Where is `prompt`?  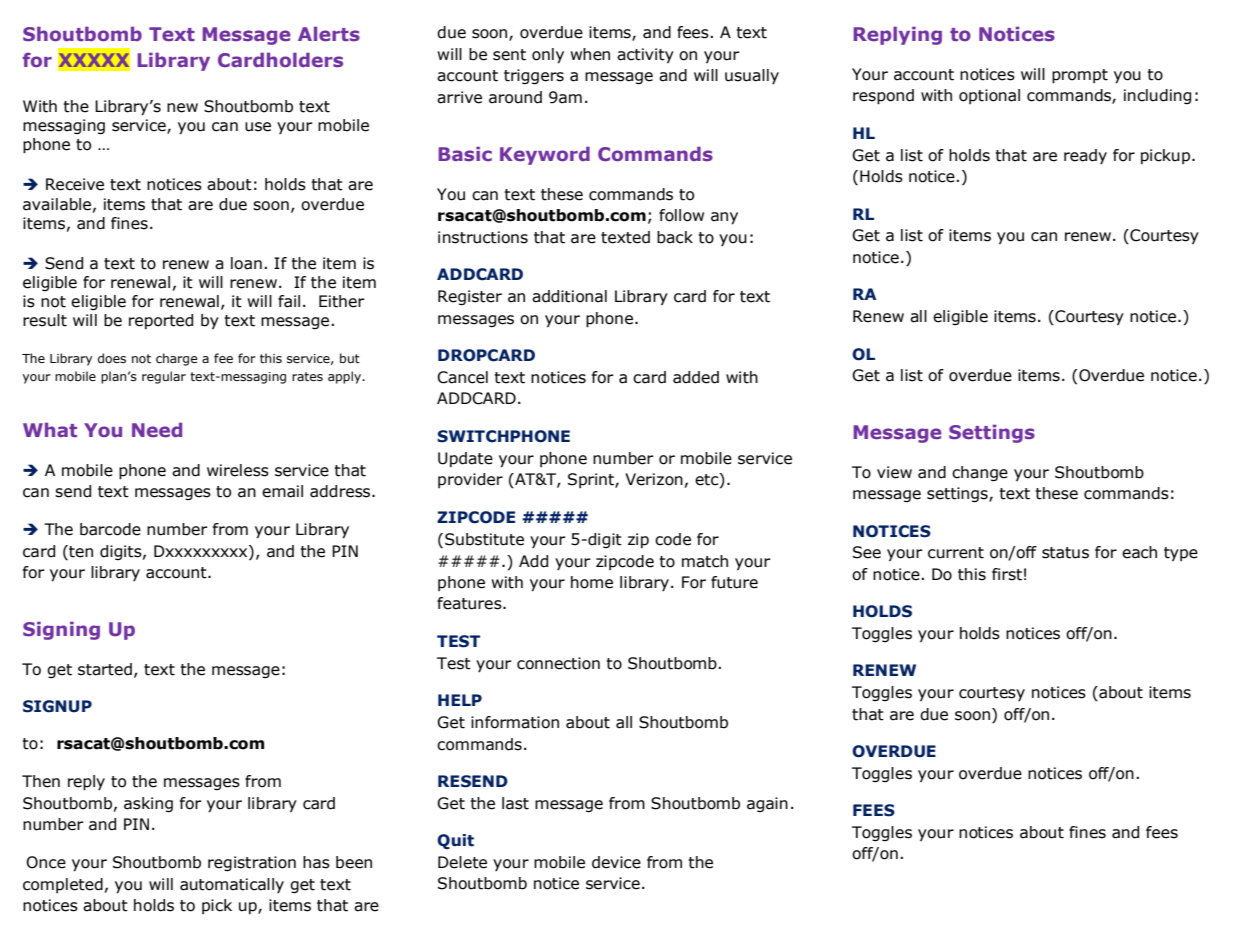 prompt is located at coordinates (1080, 76).
